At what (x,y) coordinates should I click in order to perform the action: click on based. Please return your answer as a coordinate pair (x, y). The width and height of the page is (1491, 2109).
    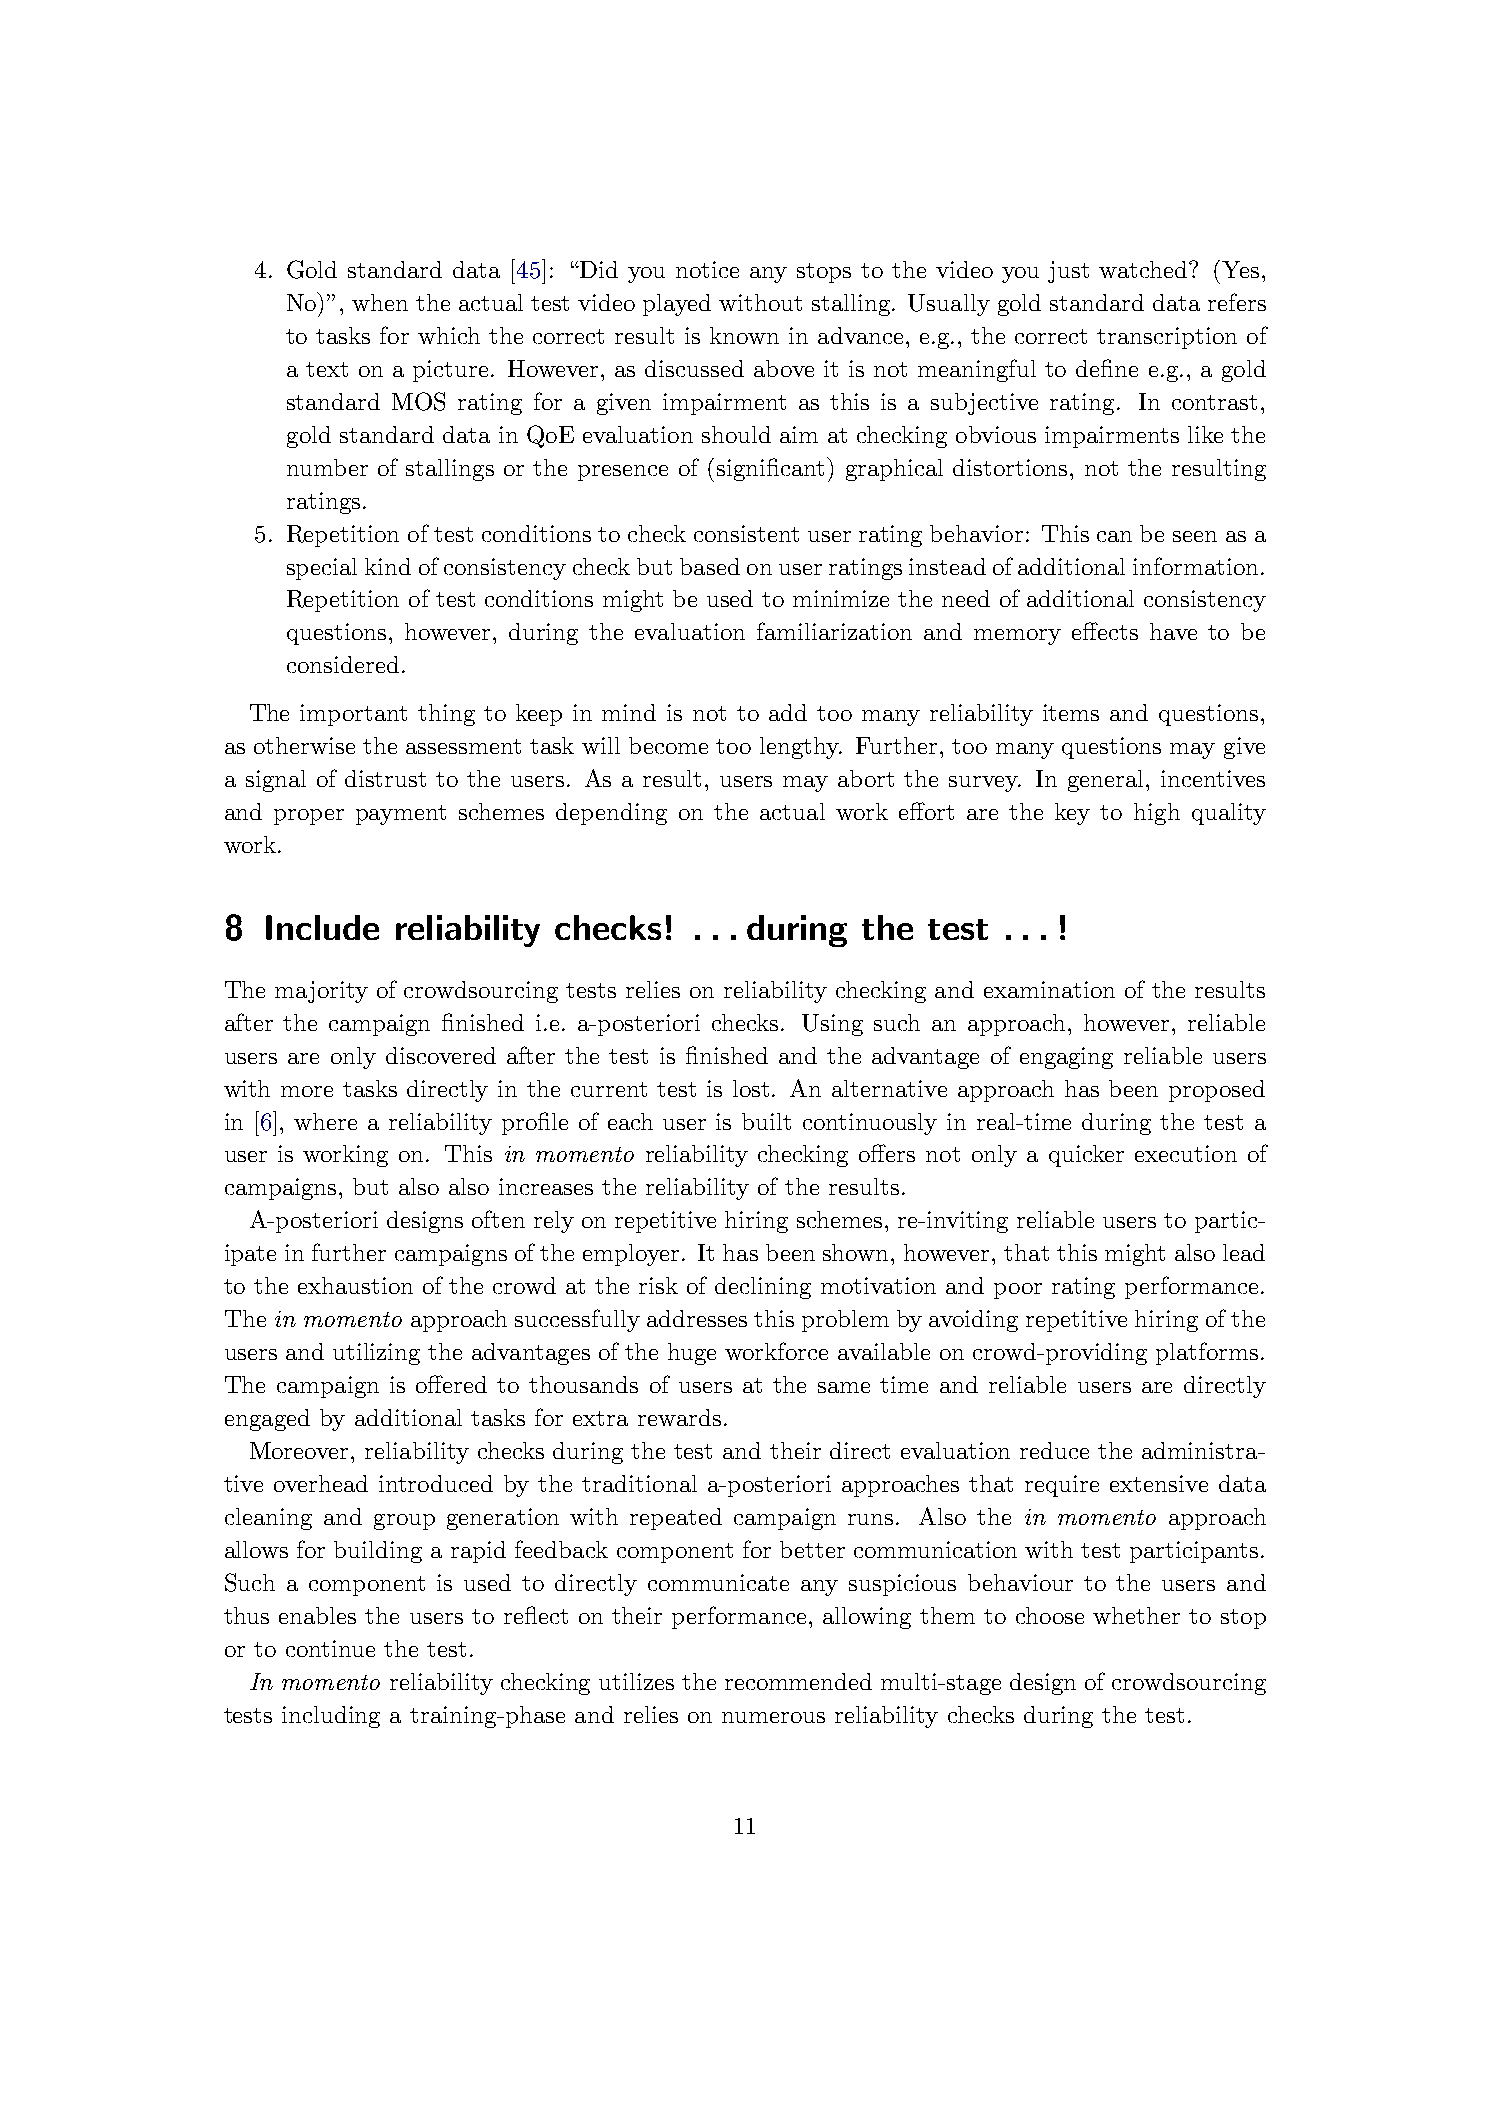
    Looking at the image, I should click on (710, 566).
